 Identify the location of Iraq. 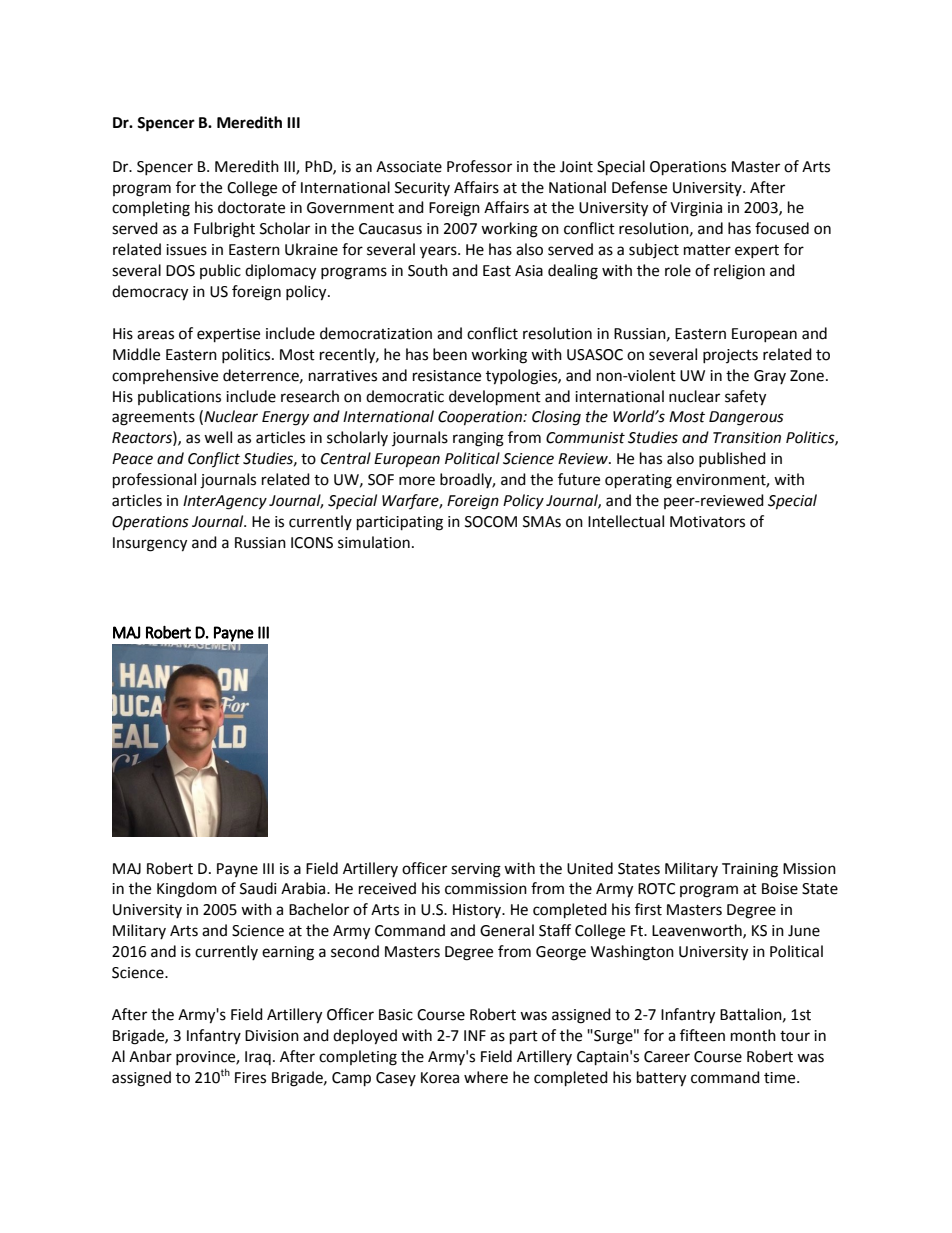
(258, 1058).
